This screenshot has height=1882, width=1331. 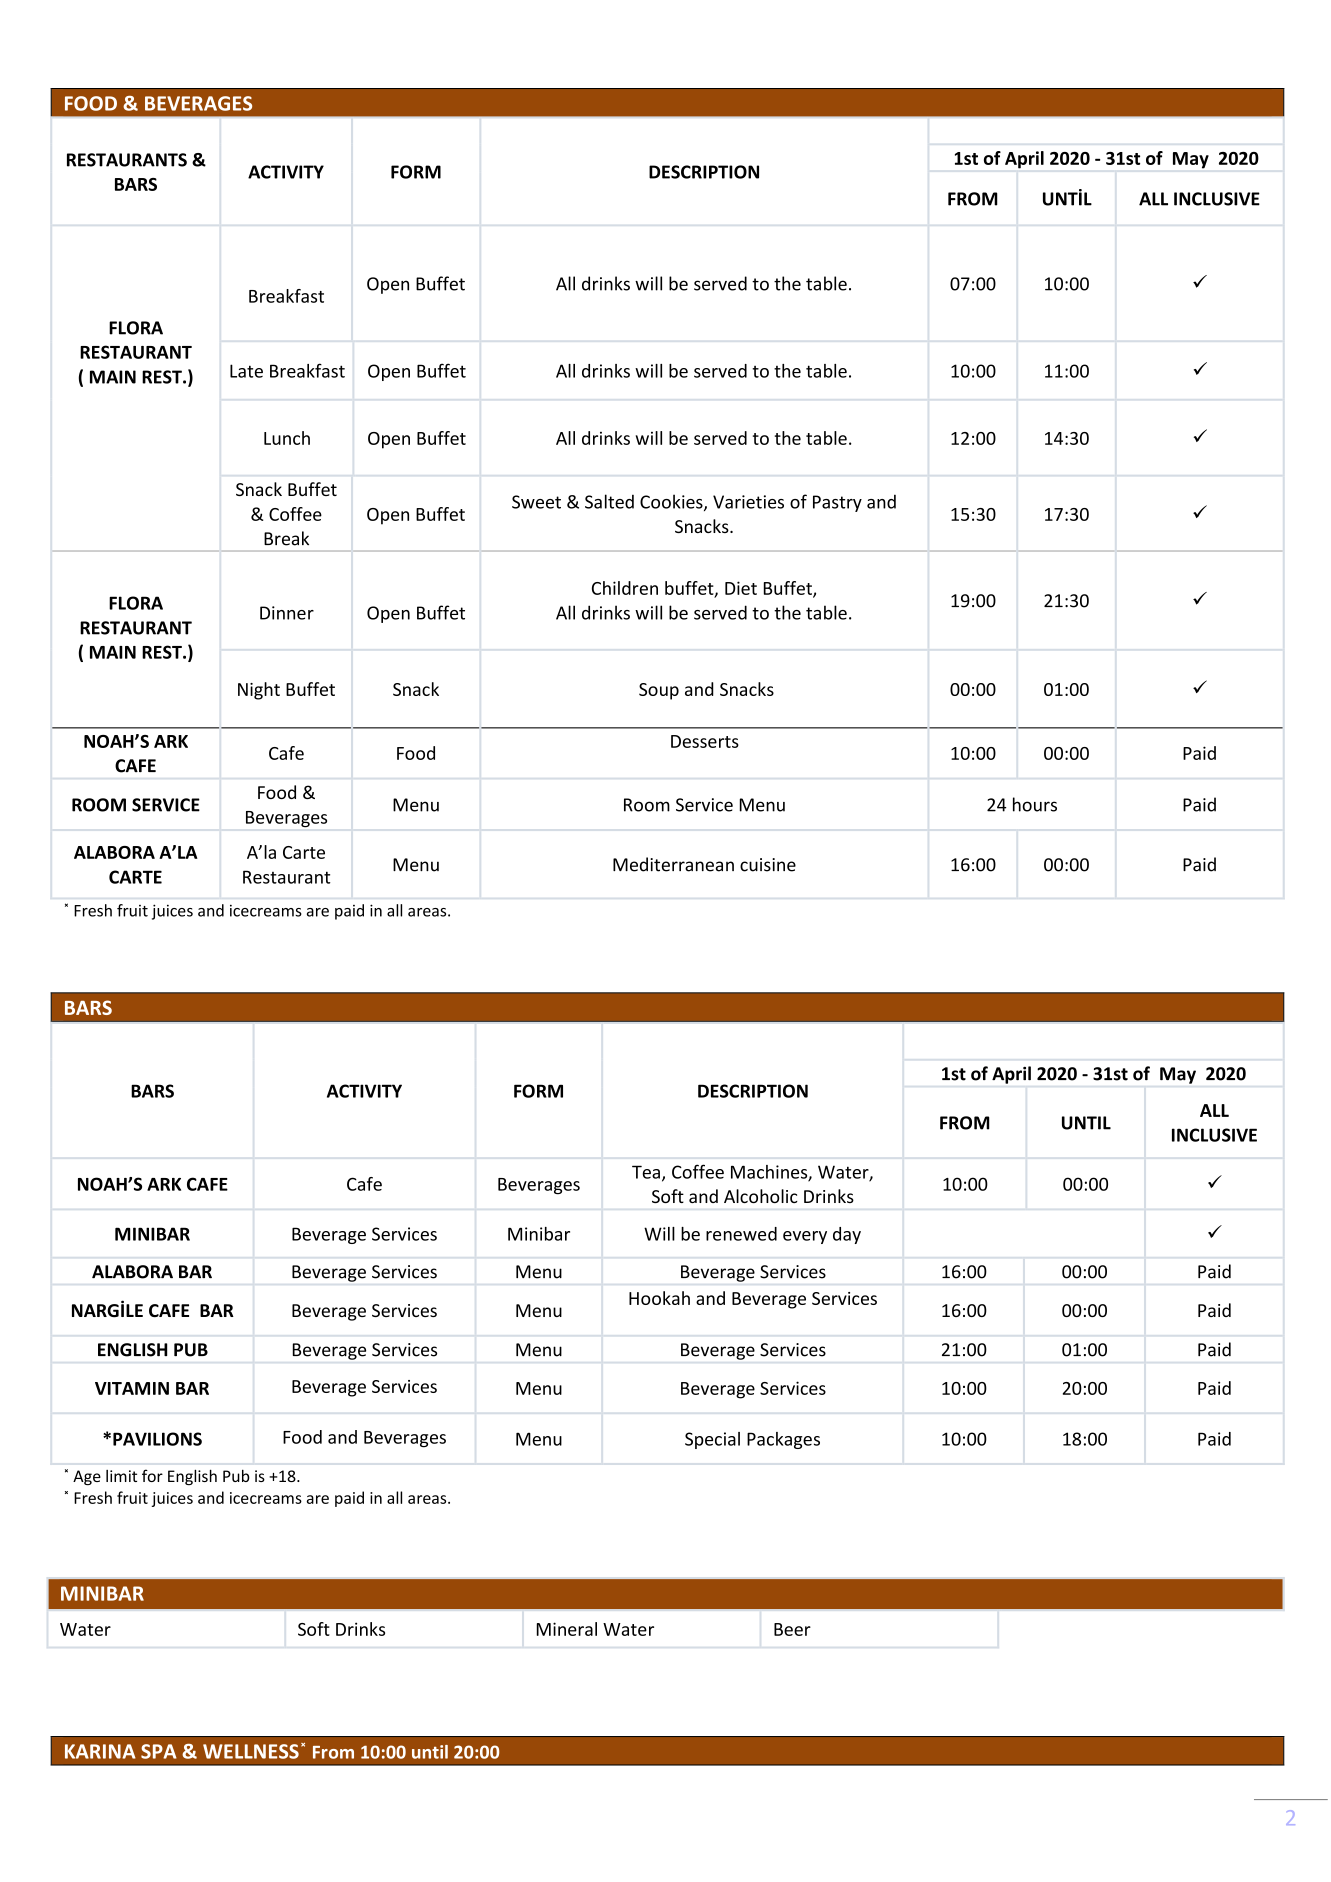 What do you see at coordinates (761, 1196) in the screenshot?
I see `Alcoholic` at bounding box center [761, 1196].
